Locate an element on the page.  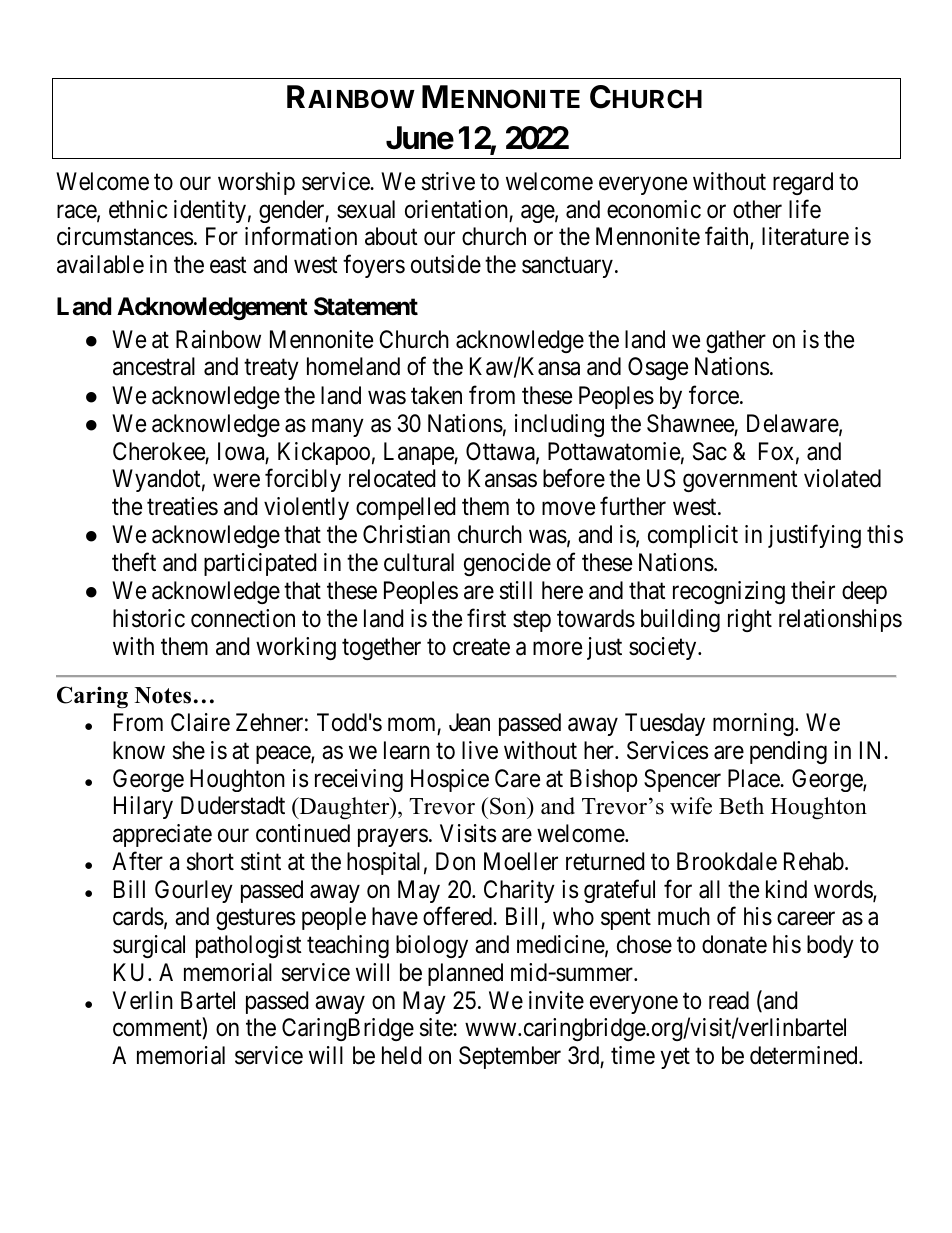
determined is located at coordinates (805, 1055).
